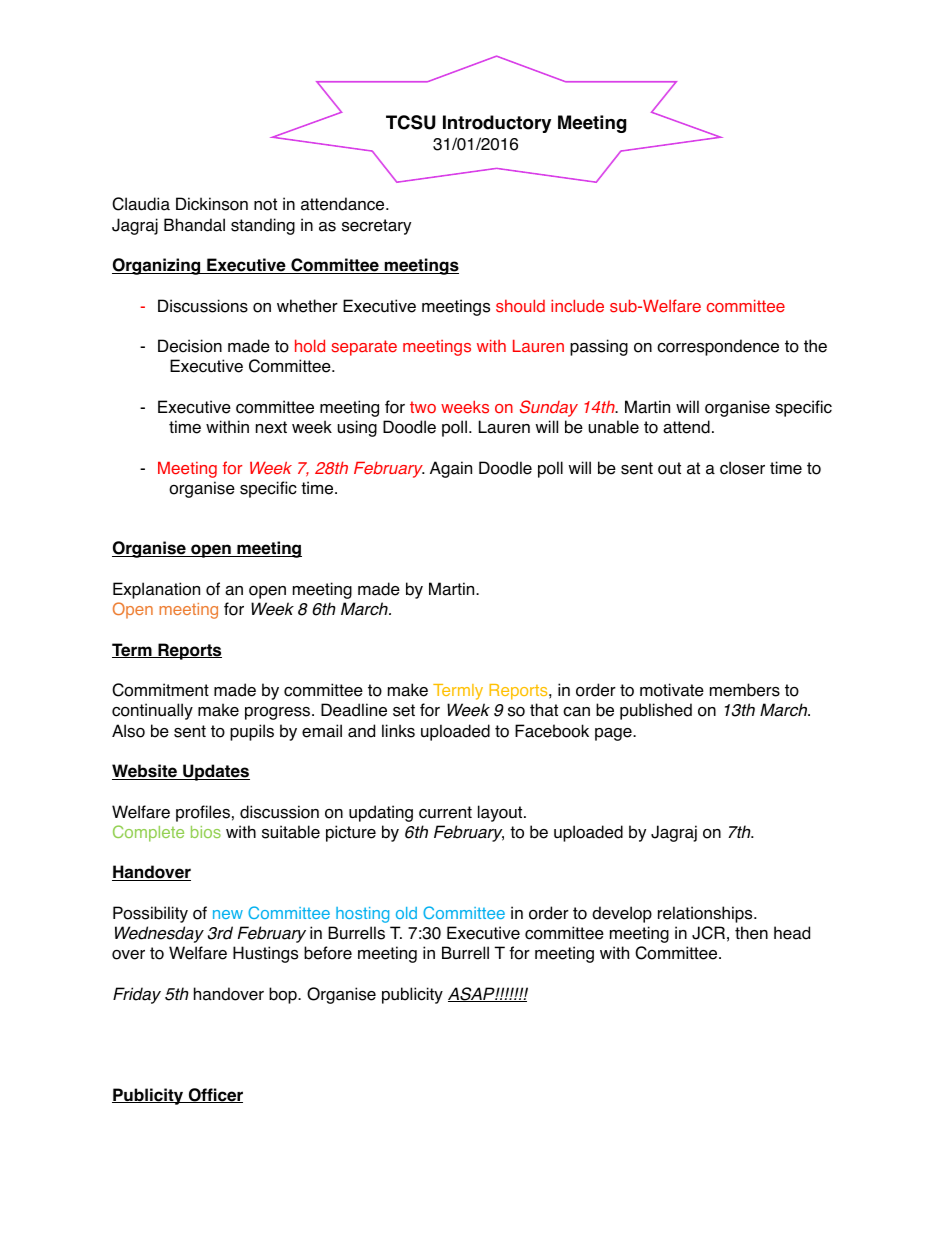 The width and height of the screenshot is (952, 1233). What do you see at coordinates (284, 995) in the screenshot?
I see `bop` at bounding box center [284, 995].
